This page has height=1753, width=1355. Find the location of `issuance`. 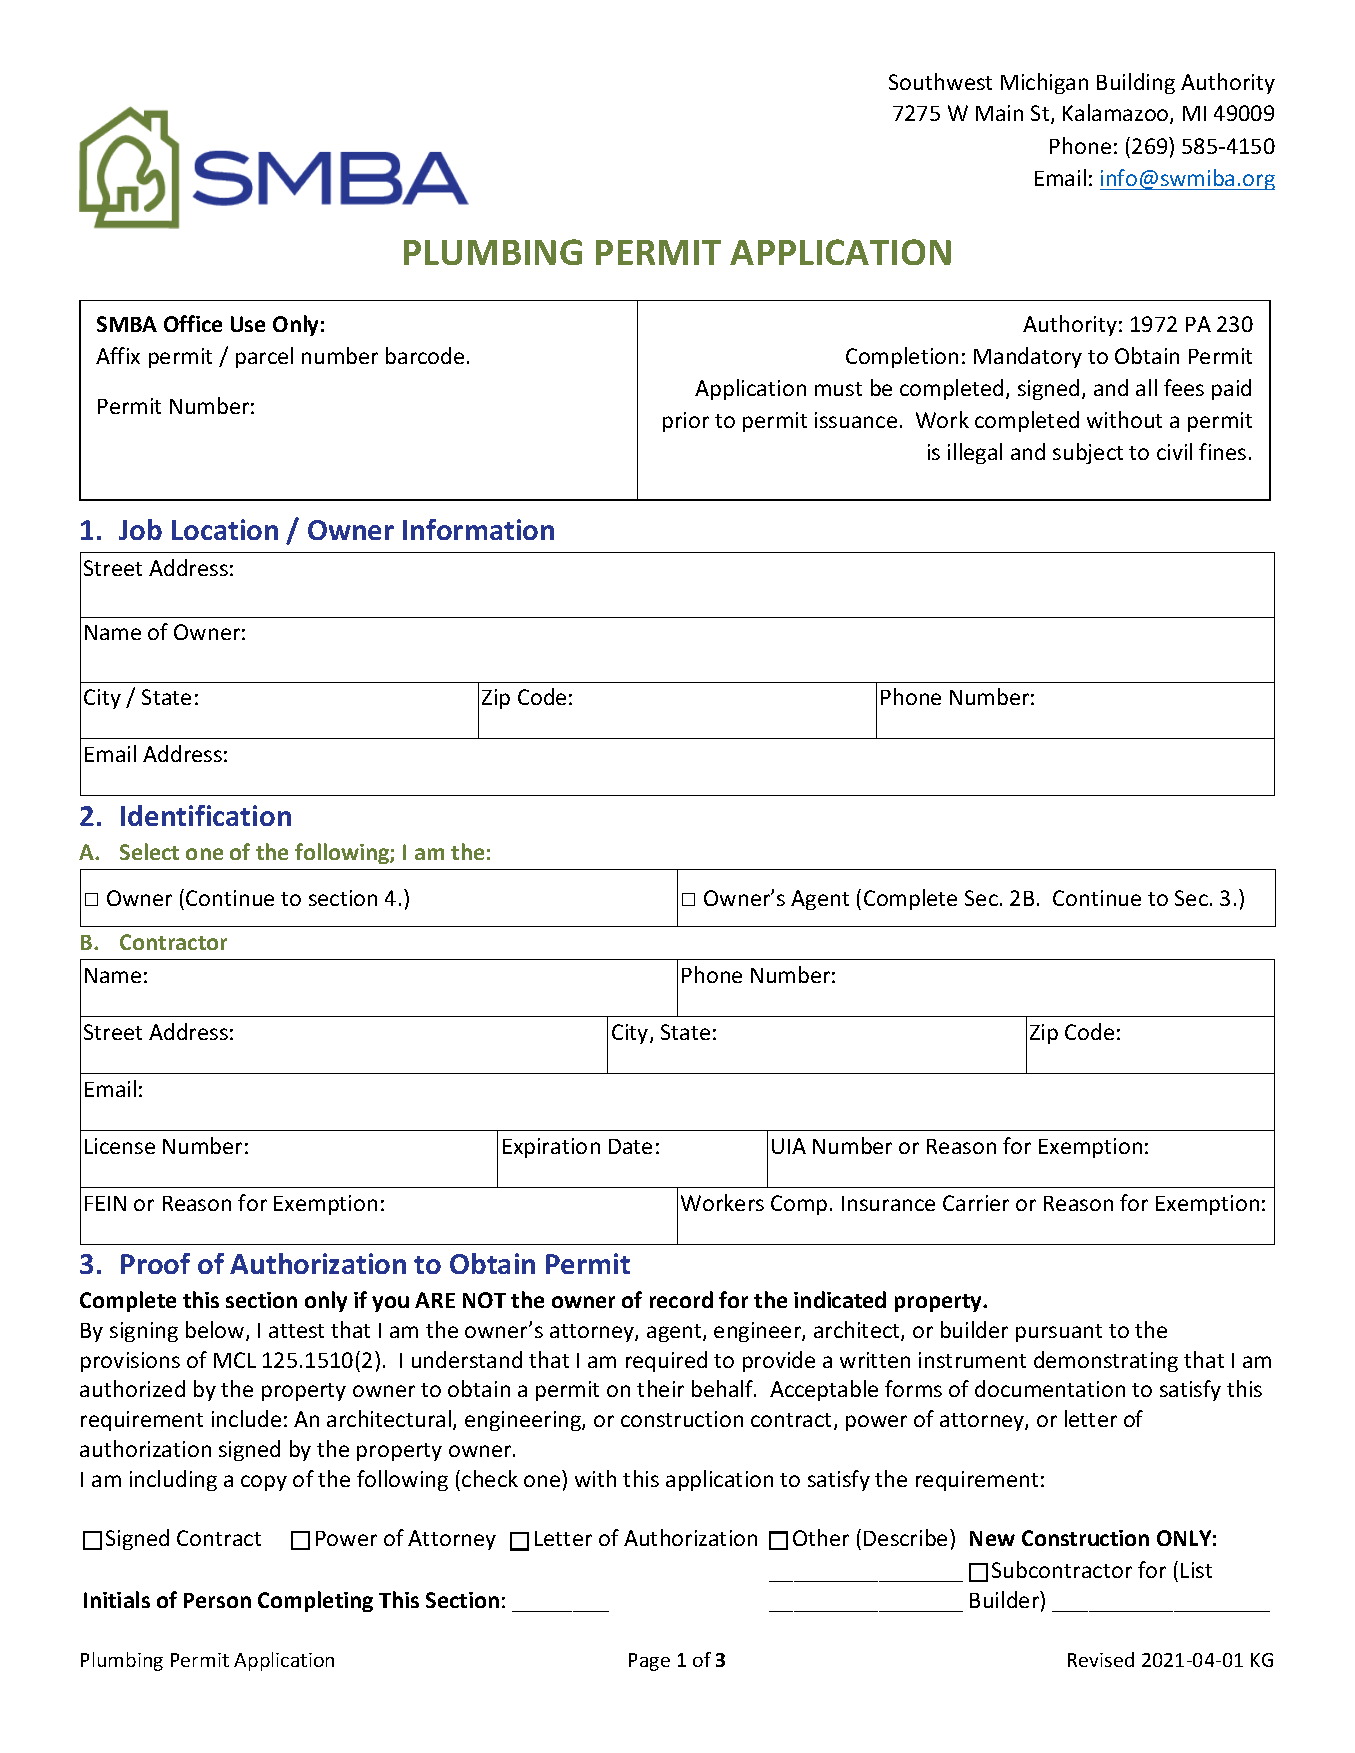

issuance is located at coordinates (856, 420).
